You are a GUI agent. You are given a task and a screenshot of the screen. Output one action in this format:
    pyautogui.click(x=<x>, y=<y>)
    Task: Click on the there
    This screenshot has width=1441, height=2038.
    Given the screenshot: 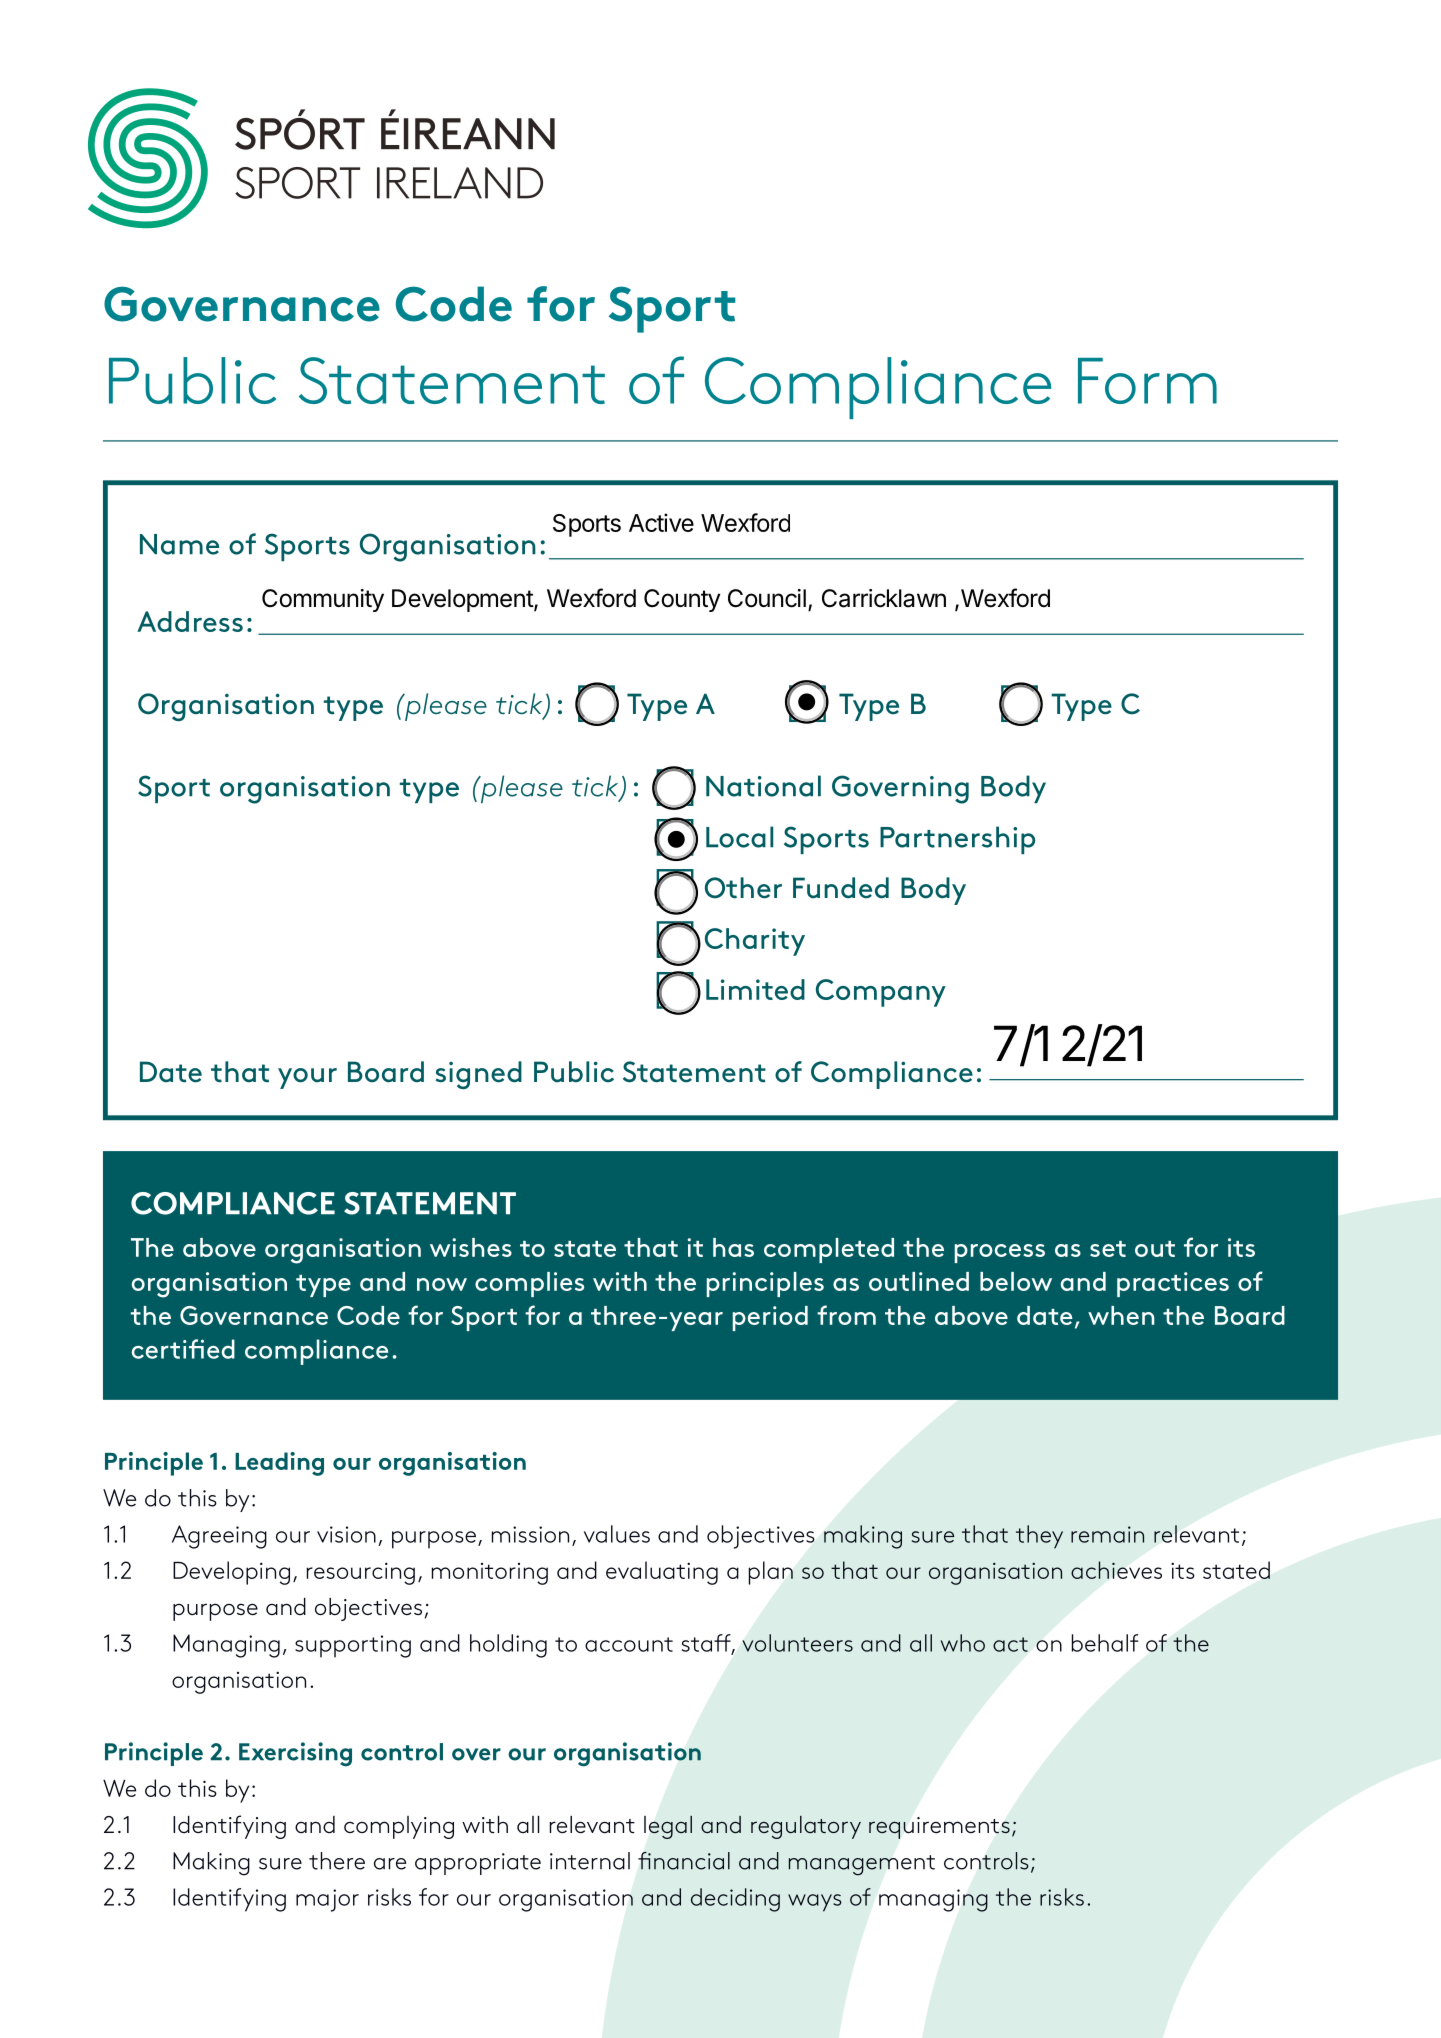 What is the action you would take?
    pyautogui.click(x=337, y=1861)
